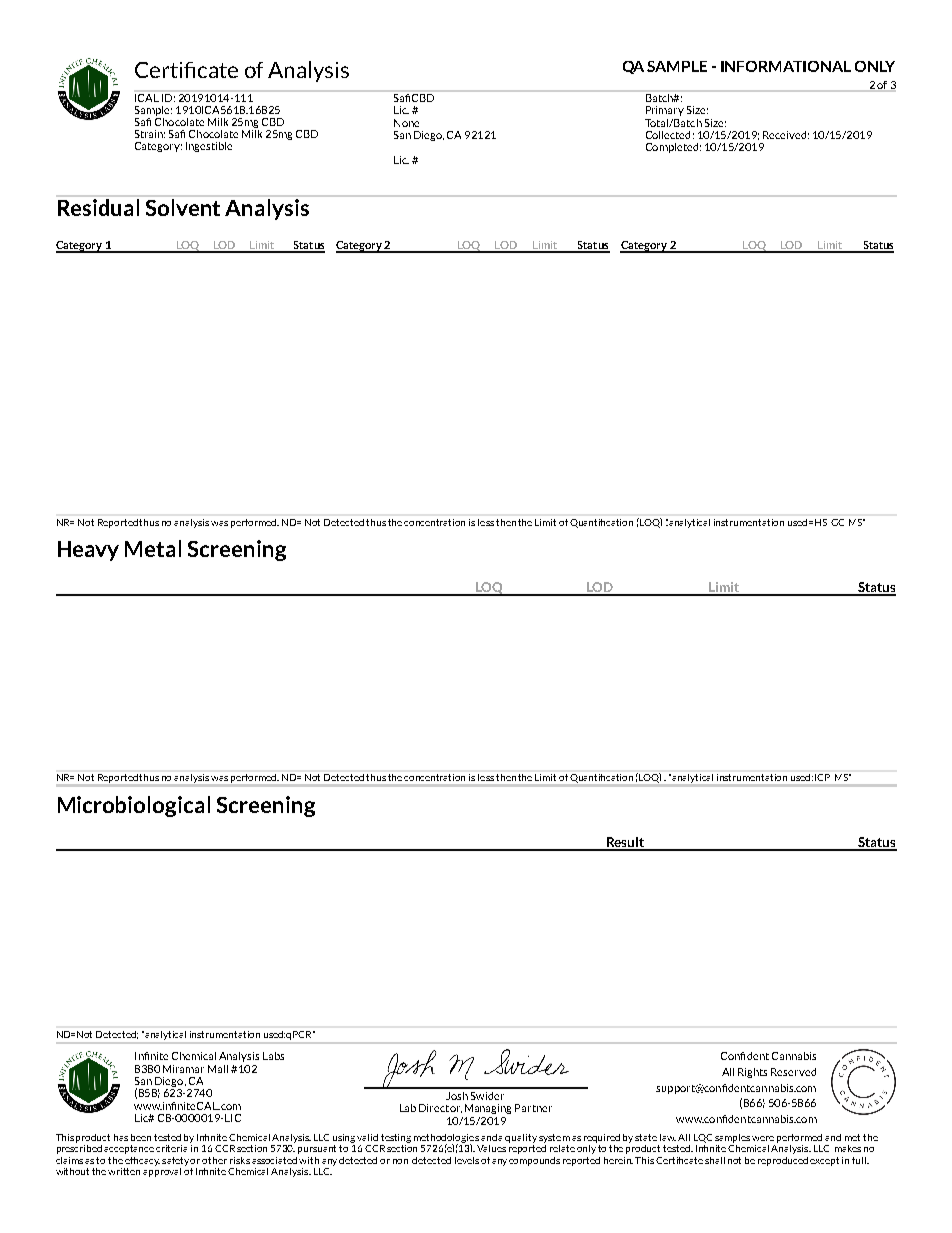 The width and height of the document is (952, 1233). I want to click on Labs, so click(273, 1056).
